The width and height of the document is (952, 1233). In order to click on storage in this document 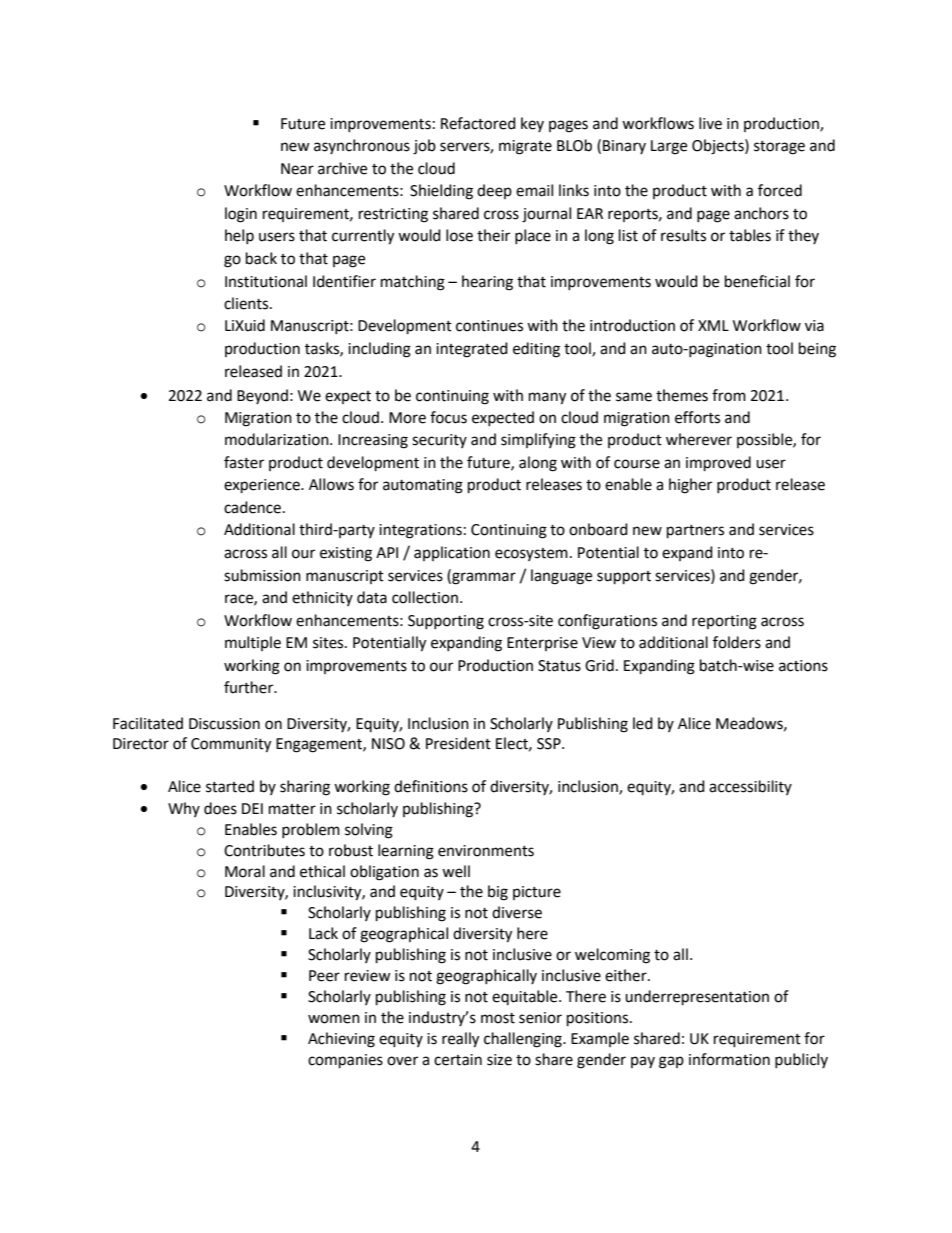, I will do `click(779, 148)`.
